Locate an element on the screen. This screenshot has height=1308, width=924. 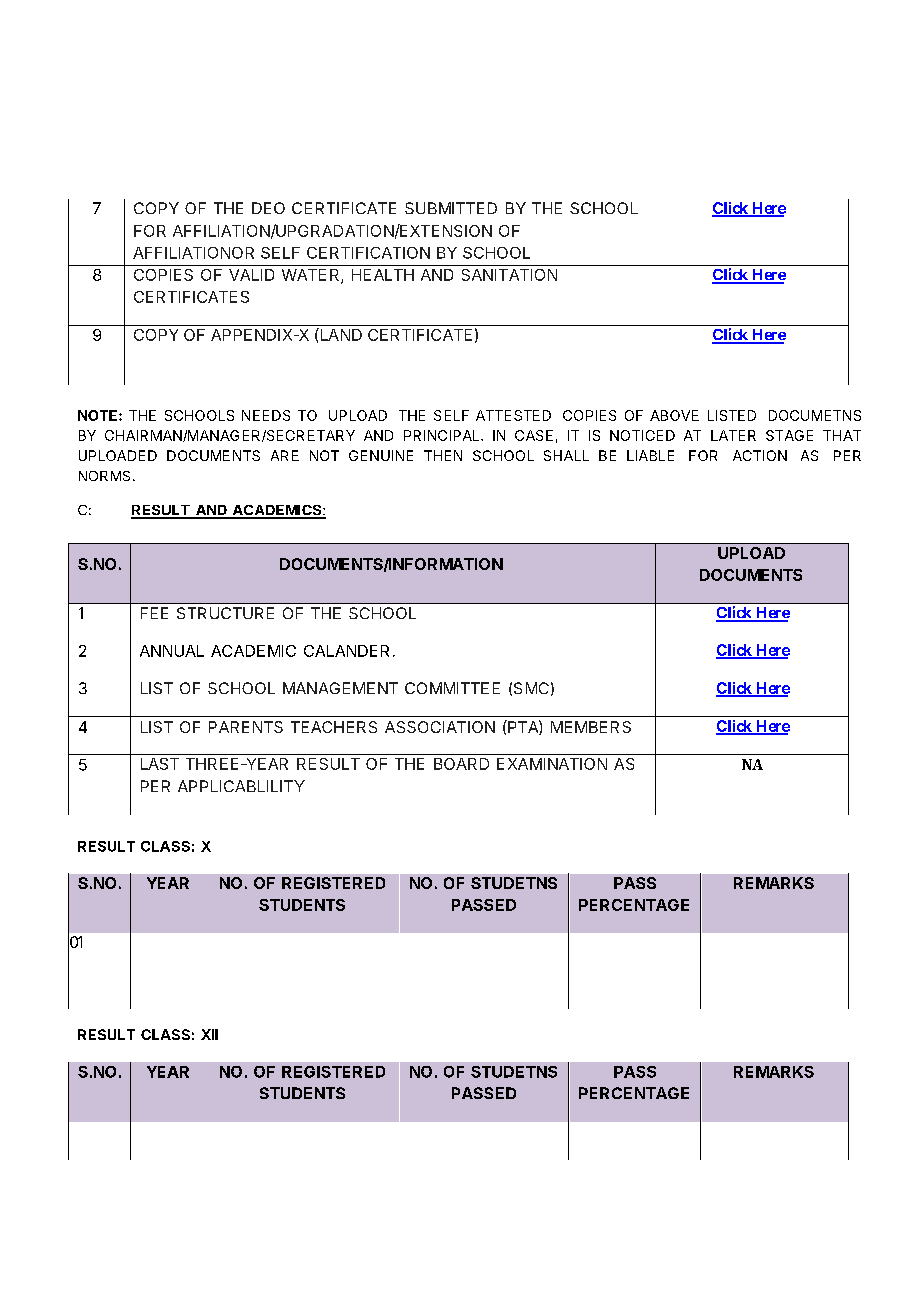
PARENTS is located at coordinates (246, 727).
